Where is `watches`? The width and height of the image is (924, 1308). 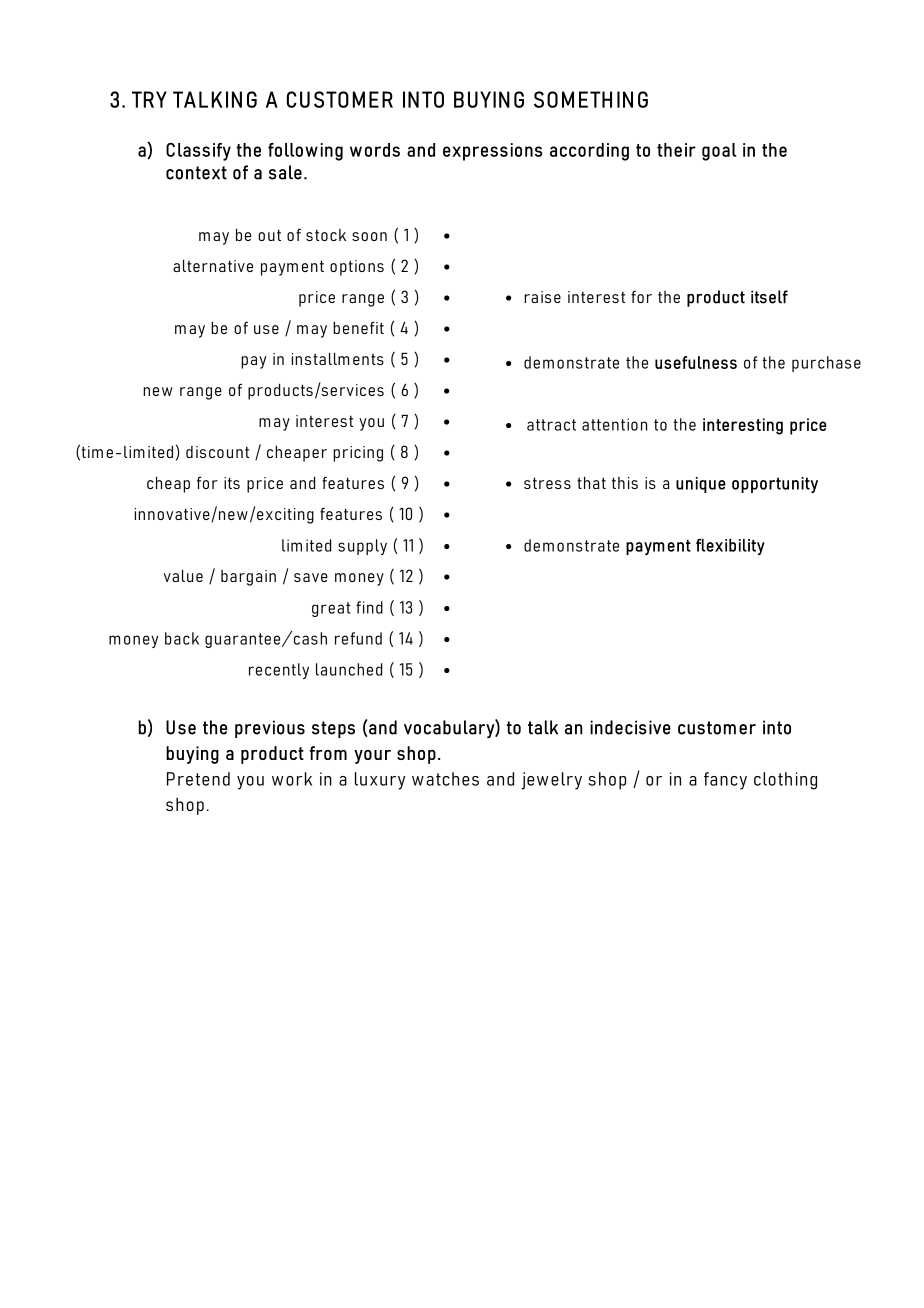 watches is located at coordinates (445, 779).
